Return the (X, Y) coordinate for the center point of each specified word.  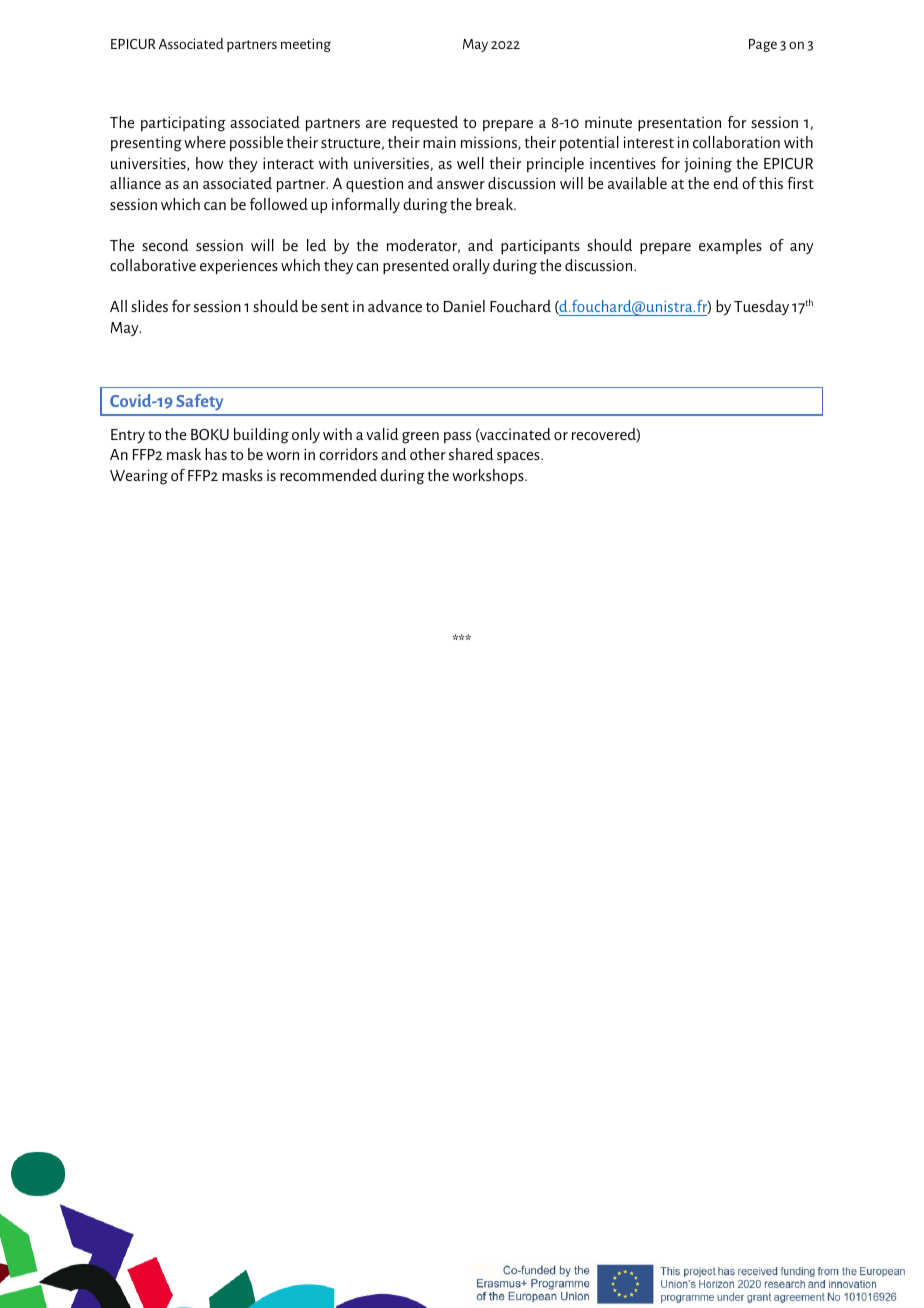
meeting (306, 45)
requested (425, 123)
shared (471, 454)
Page (763, 45)
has (216, 454)
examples (730, 246)
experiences (239, 266)
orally (471, 266)
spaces (519, 457)
